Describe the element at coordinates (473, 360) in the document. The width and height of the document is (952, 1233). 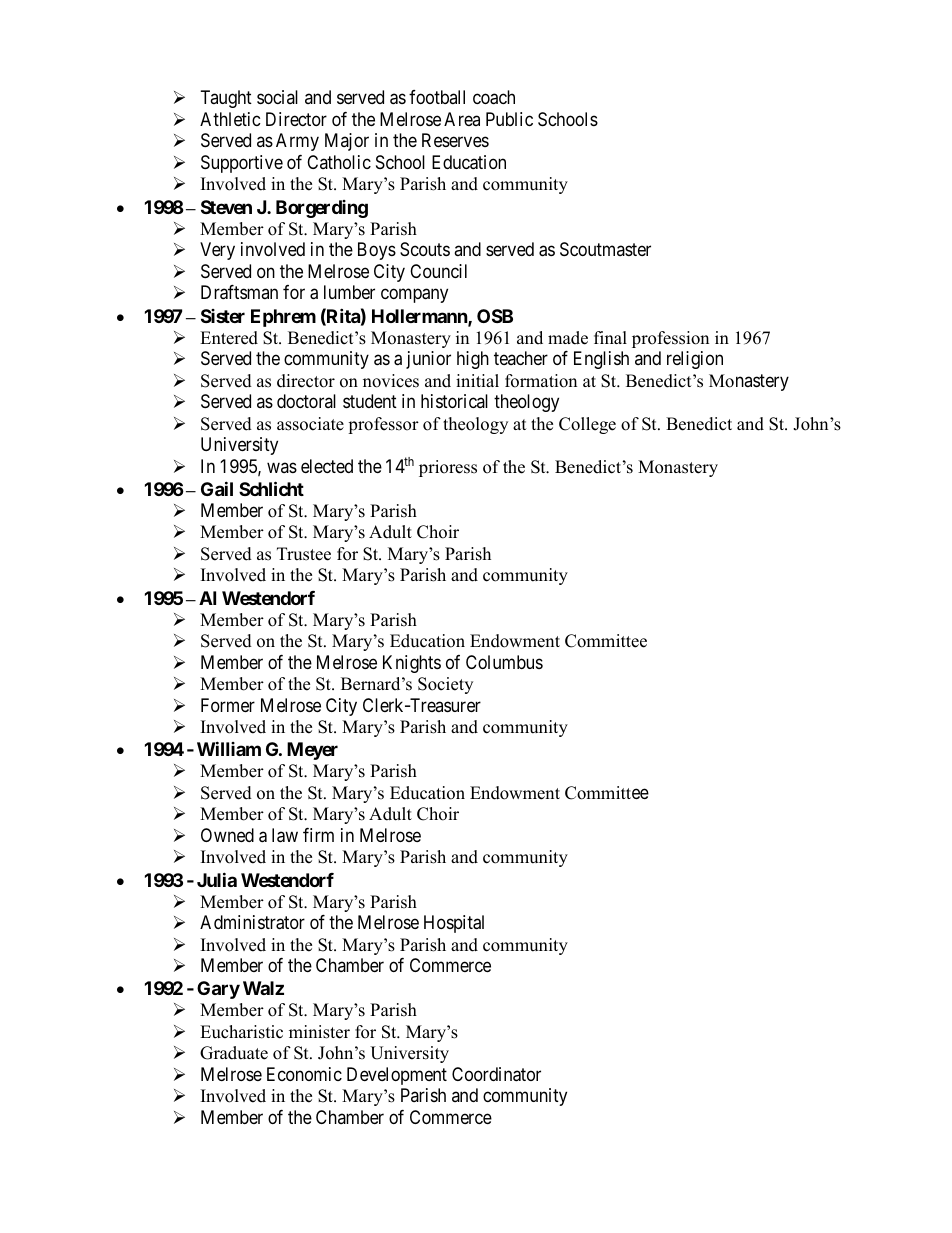
I see `high` at that location.
